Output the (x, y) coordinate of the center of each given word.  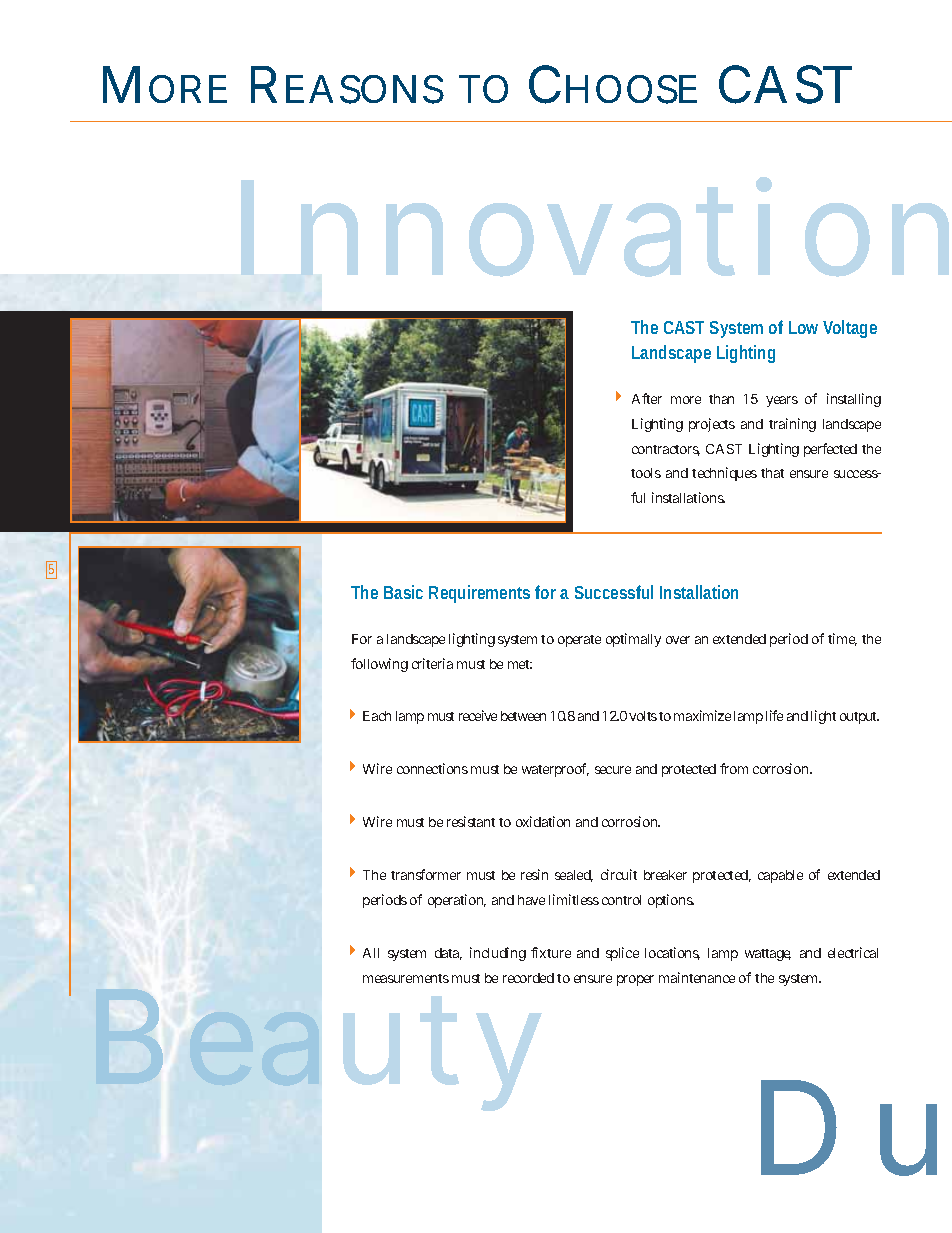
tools (646, 473)
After (647, 398)
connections (432, 768)
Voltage (850, 329)
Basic (403, 592)
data (448, 954)
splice (622, 954)
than (721, 399)
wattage (768, 955)
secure (613, 770)
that (772, 473)
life (774, 715)
